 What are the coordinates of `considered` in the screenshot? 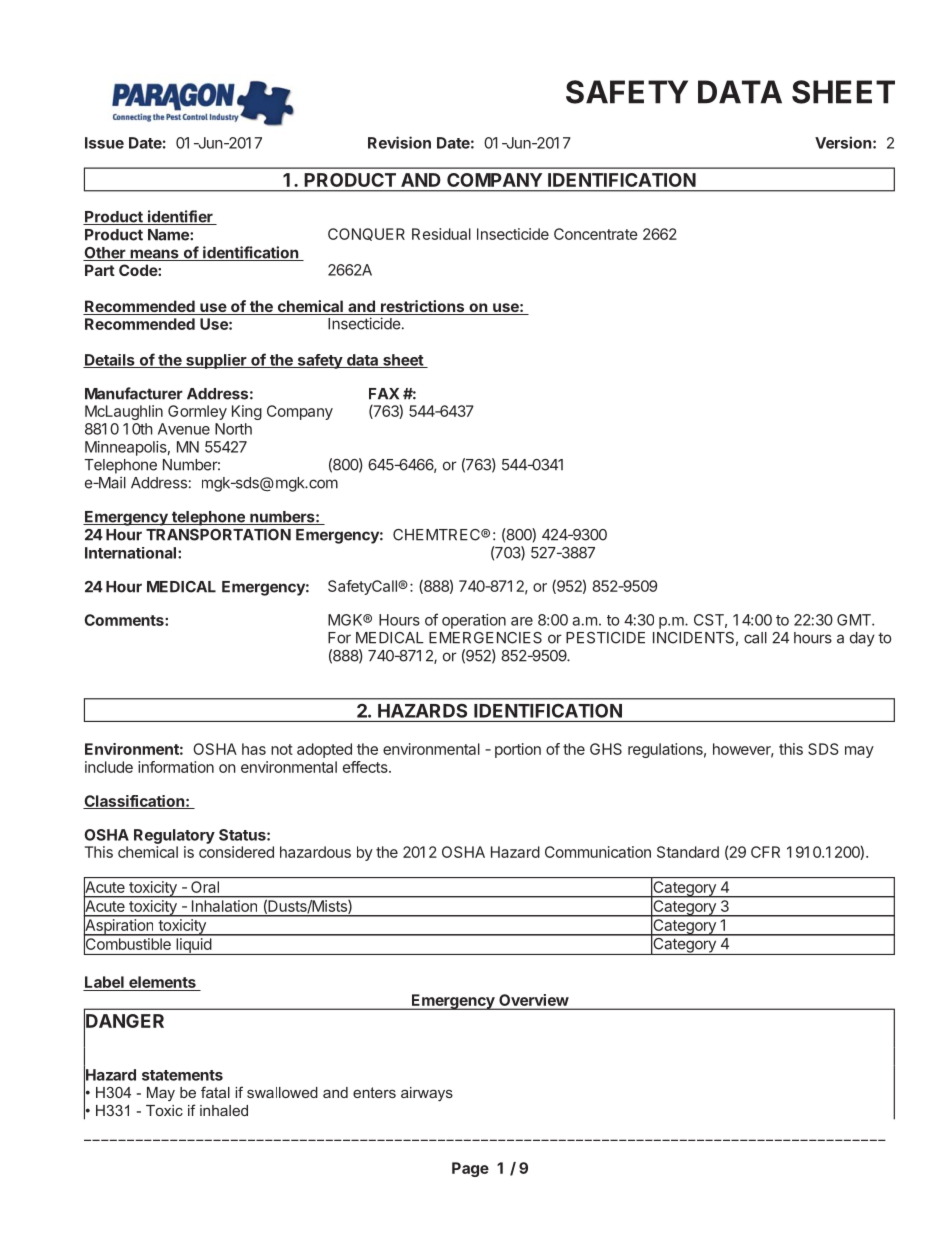 It's located at (236, 852).
